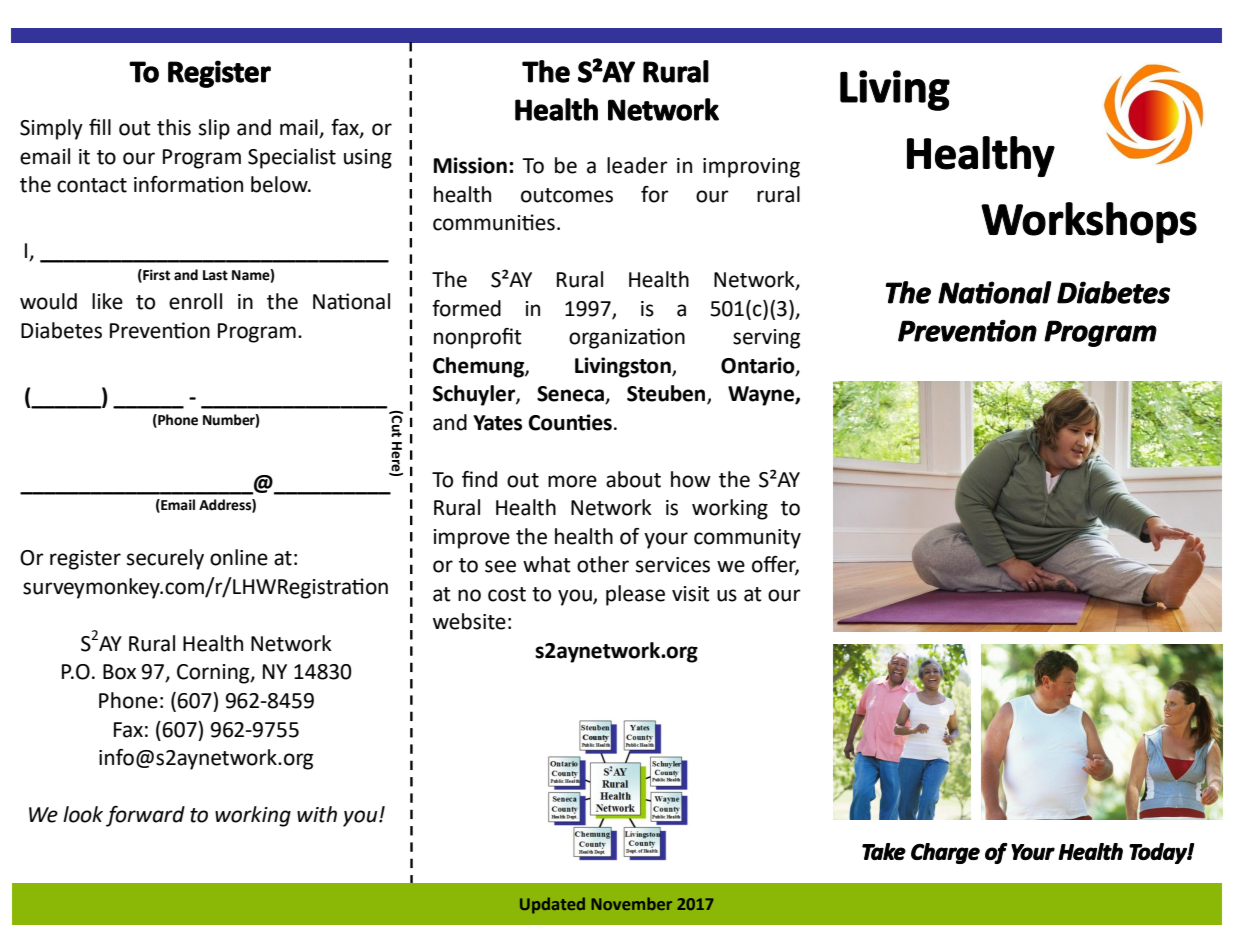 The width and height of the page is (1233, 952). What do you see at coordinates (637, 165) in the page?
I see `leader` at bounding box center [637, 165].
